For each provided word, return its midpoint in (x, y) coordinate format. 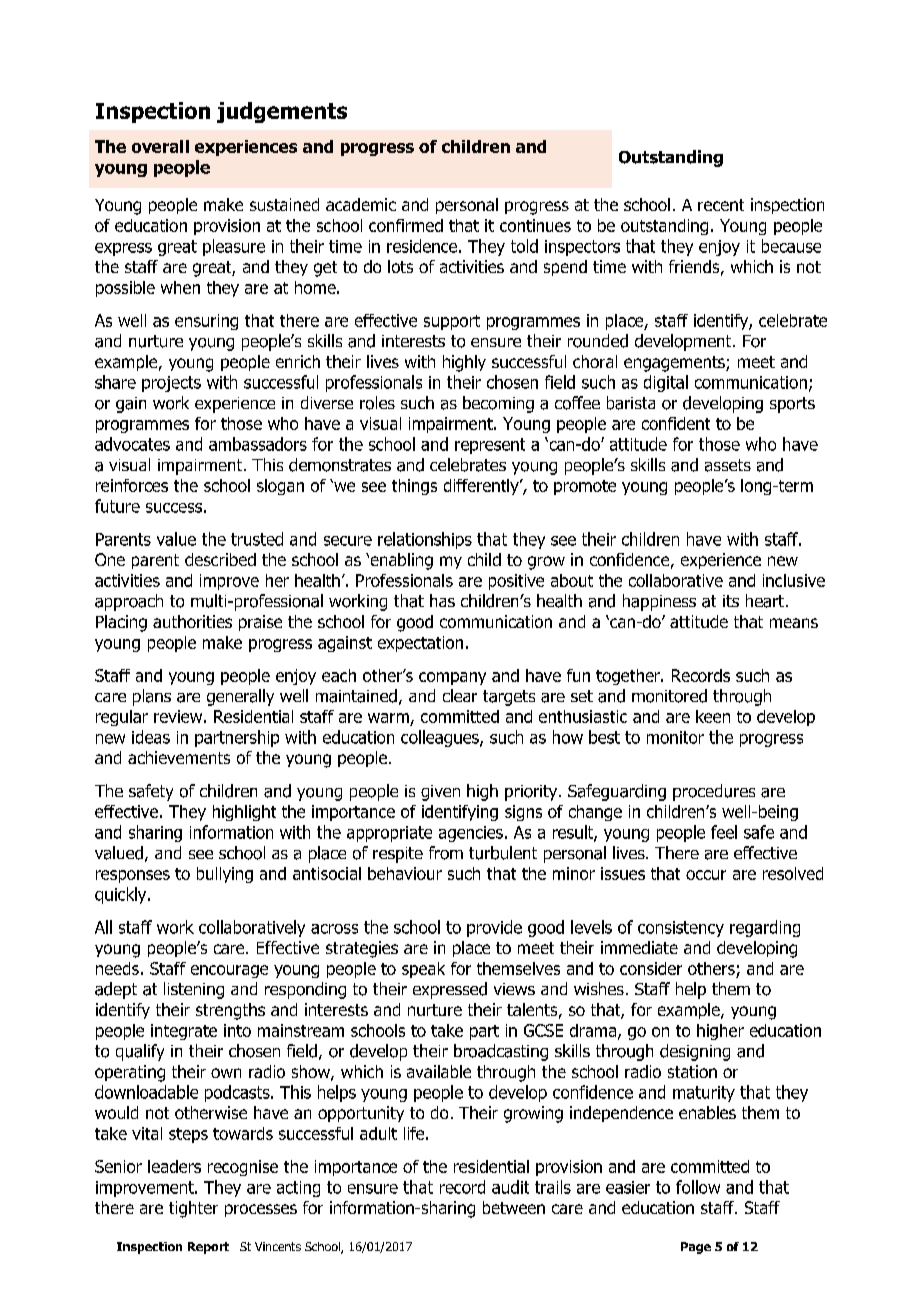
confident (676, 423)
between (514, 1207)
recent (721, 205)
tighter (193, 1209)
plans (152, 697)
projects (171, 384)
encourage (229, 971)
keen (713, 716)
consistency (681, 929)
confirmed (406, 225)
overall (160, 146)
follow (698, 1187)
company (452, 678)
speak (423, 970)
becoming (498, 404)
